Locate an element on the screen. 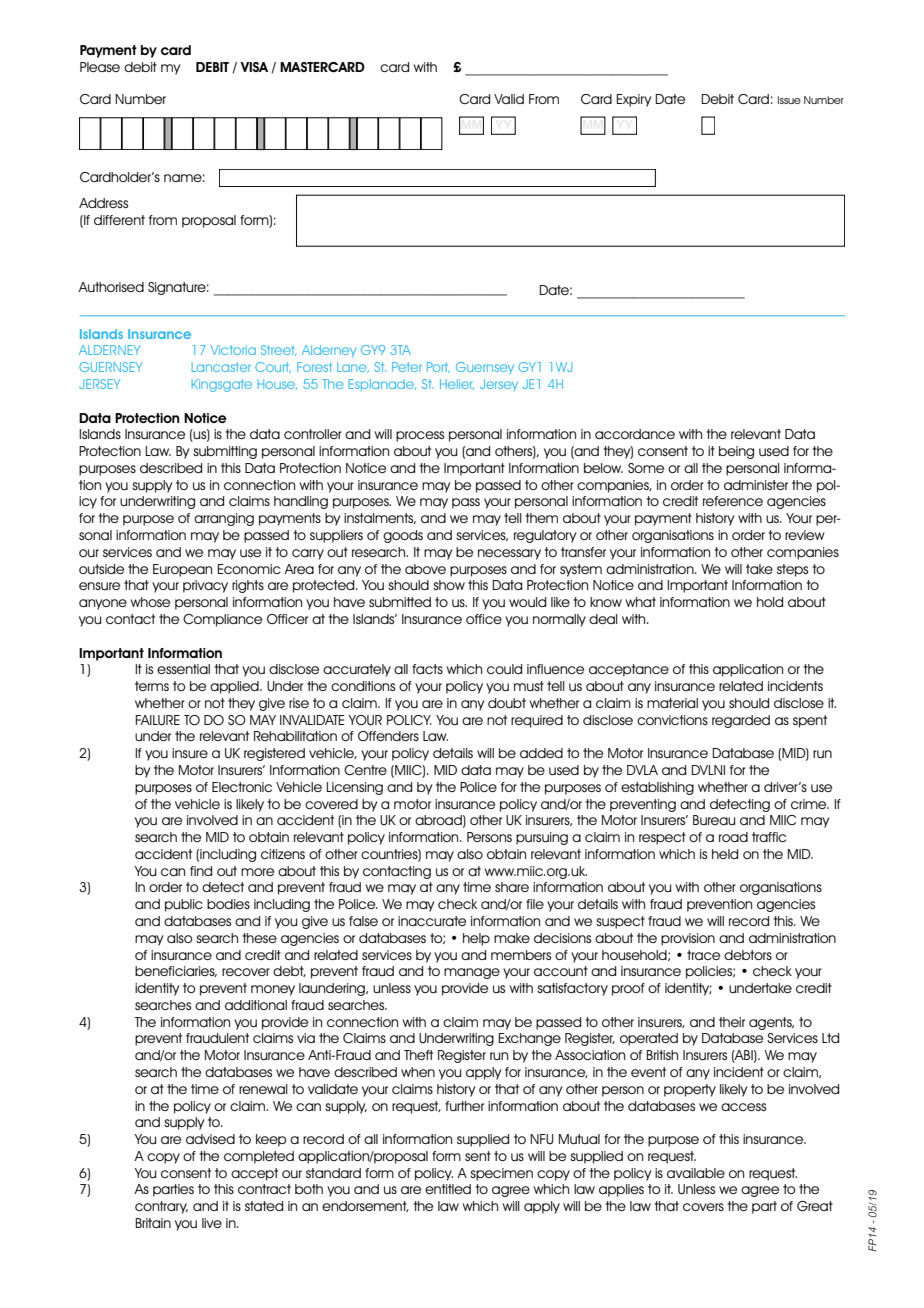 This screenshot has width=924, height=1308. contrary is located at coordinates (161, 1207).
